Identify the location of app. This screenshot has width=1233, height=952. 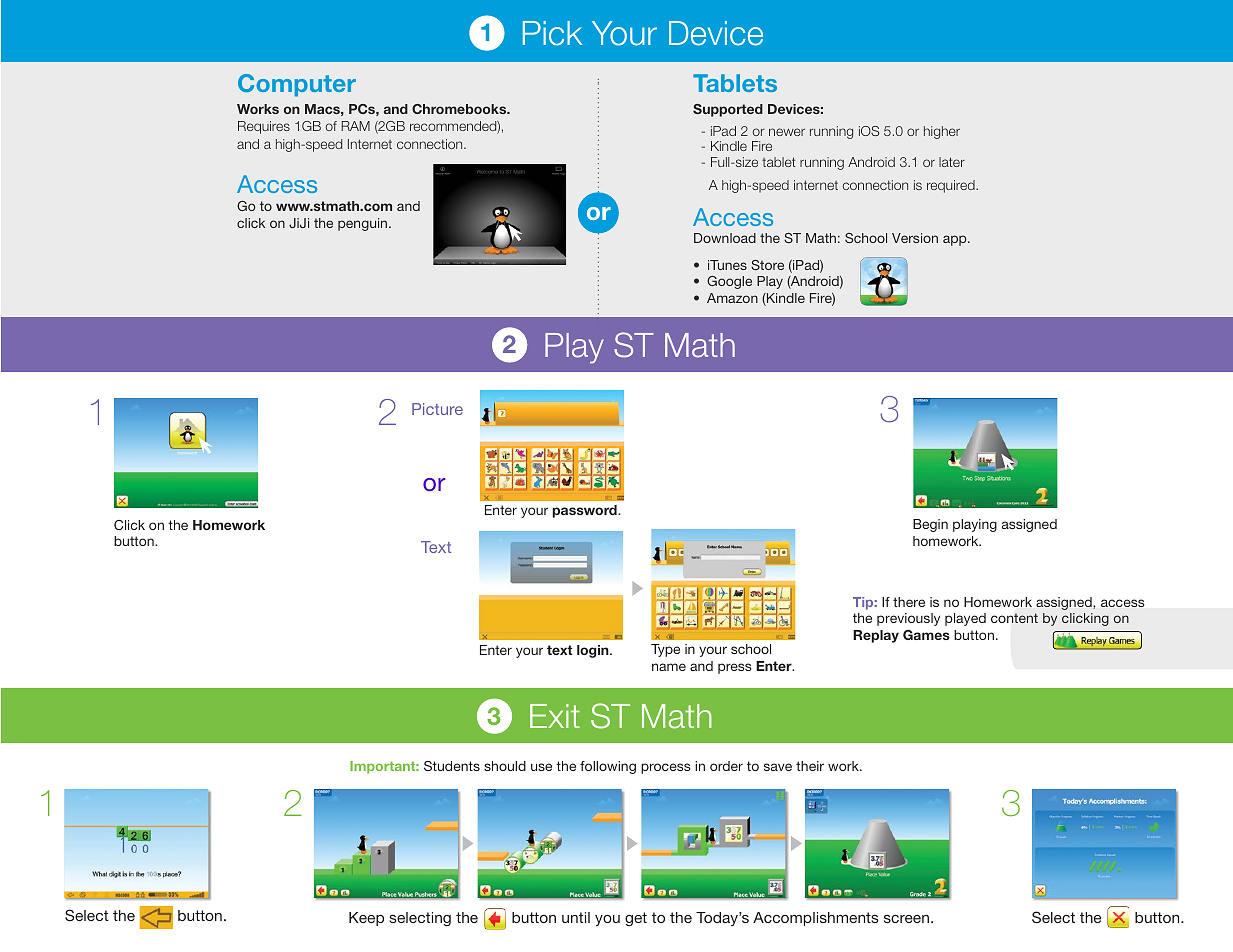
(956, 240).
